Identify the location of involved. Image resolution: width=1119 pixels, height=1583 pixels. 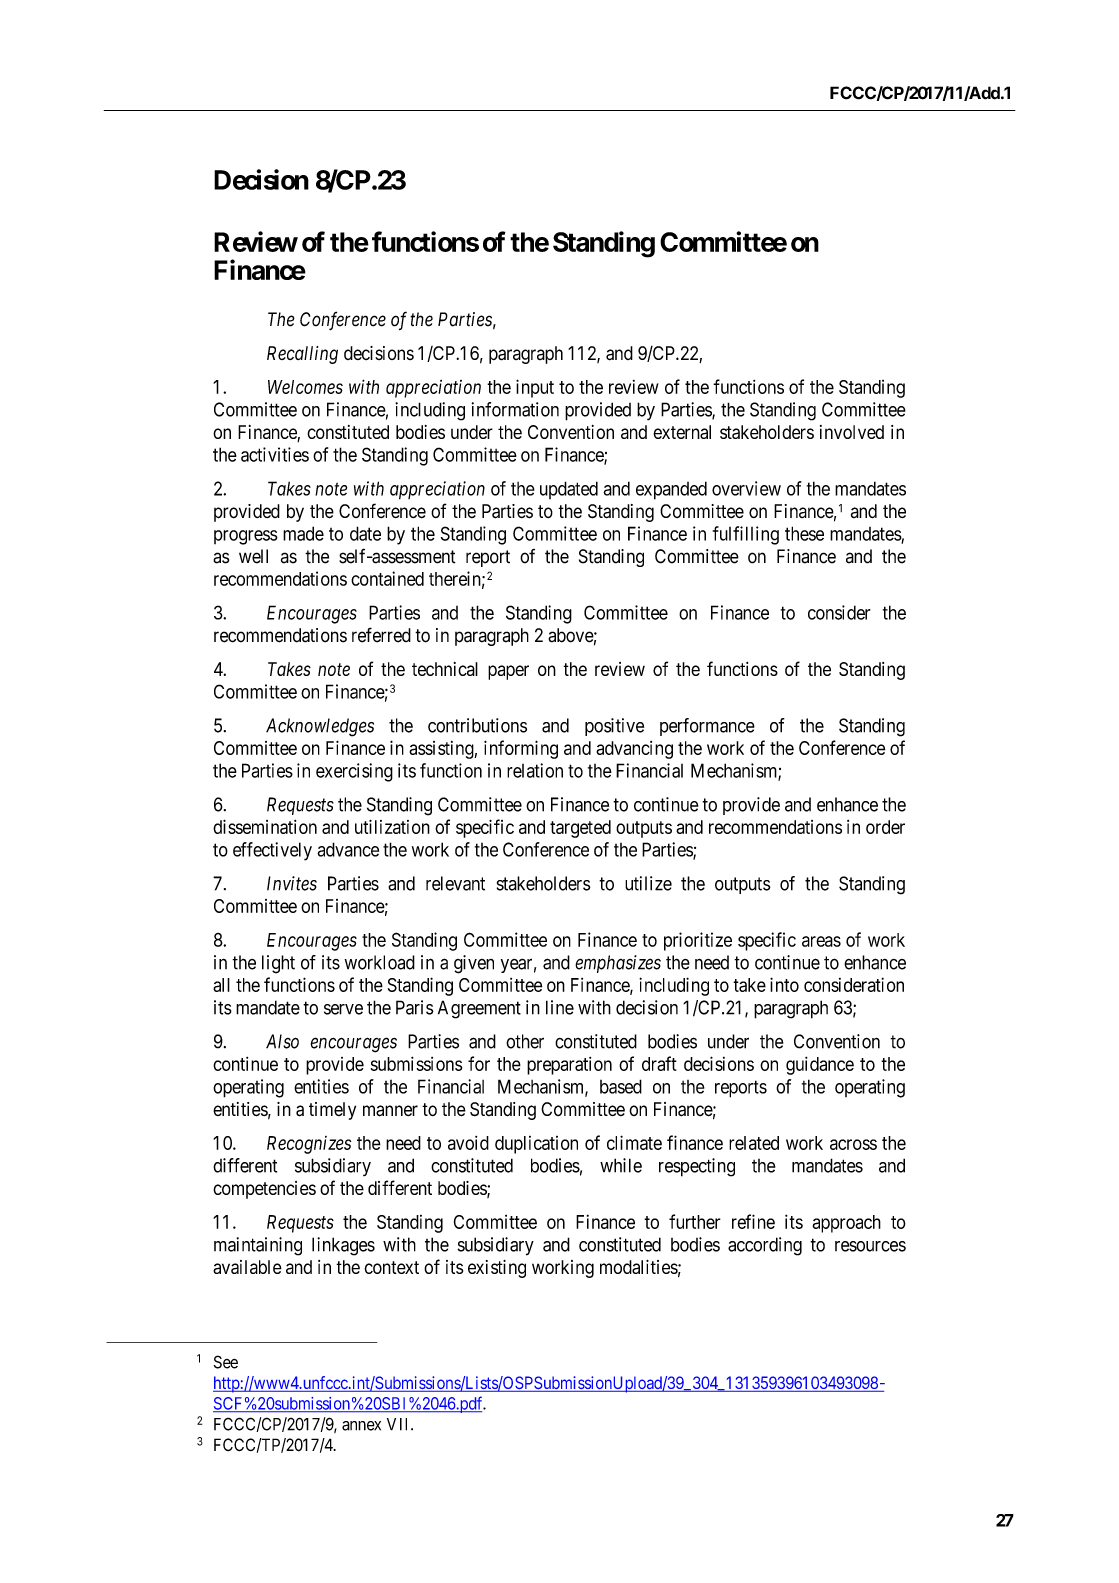
(852, 432).
